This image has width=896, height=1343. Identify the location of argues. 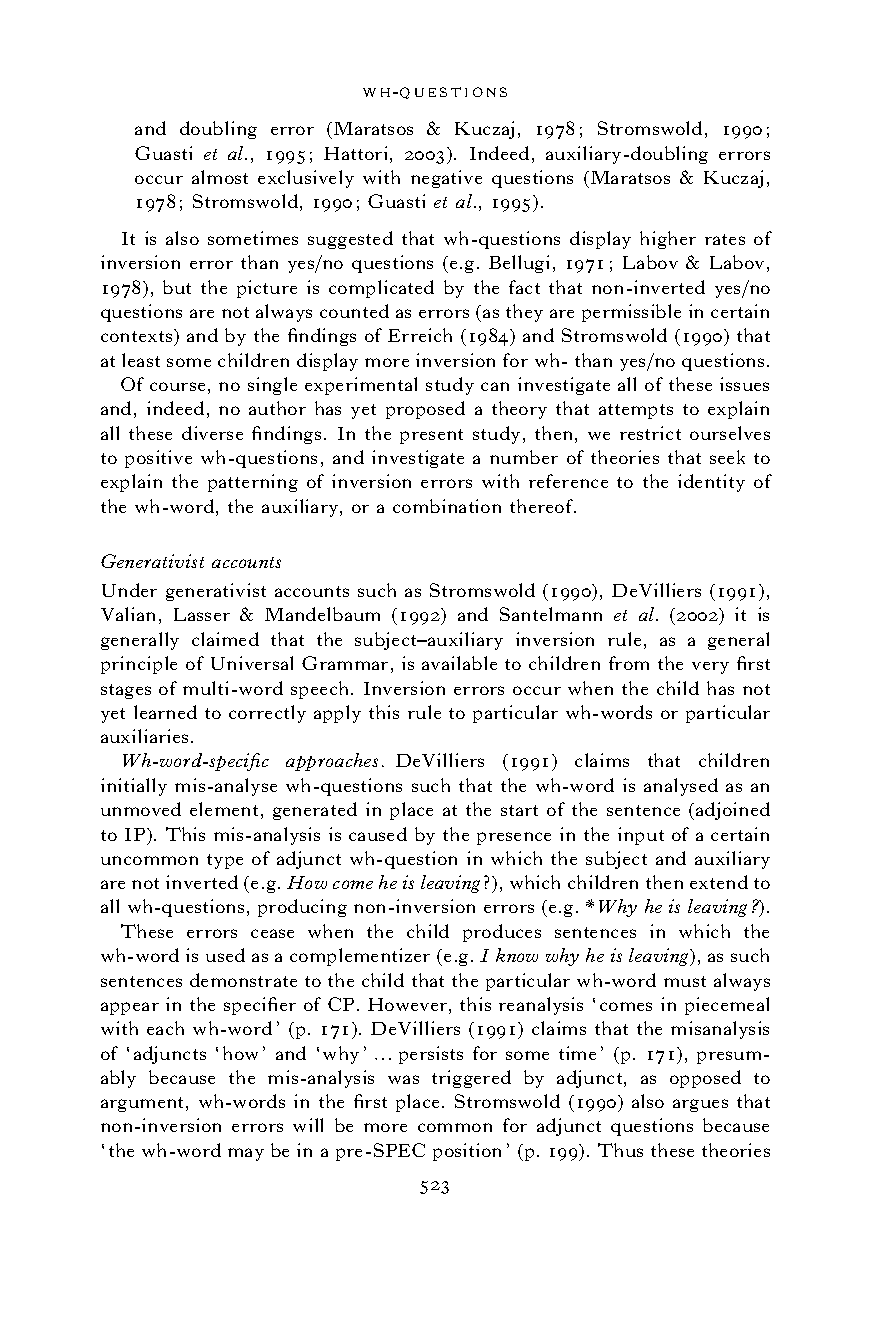
(700, 1105).
